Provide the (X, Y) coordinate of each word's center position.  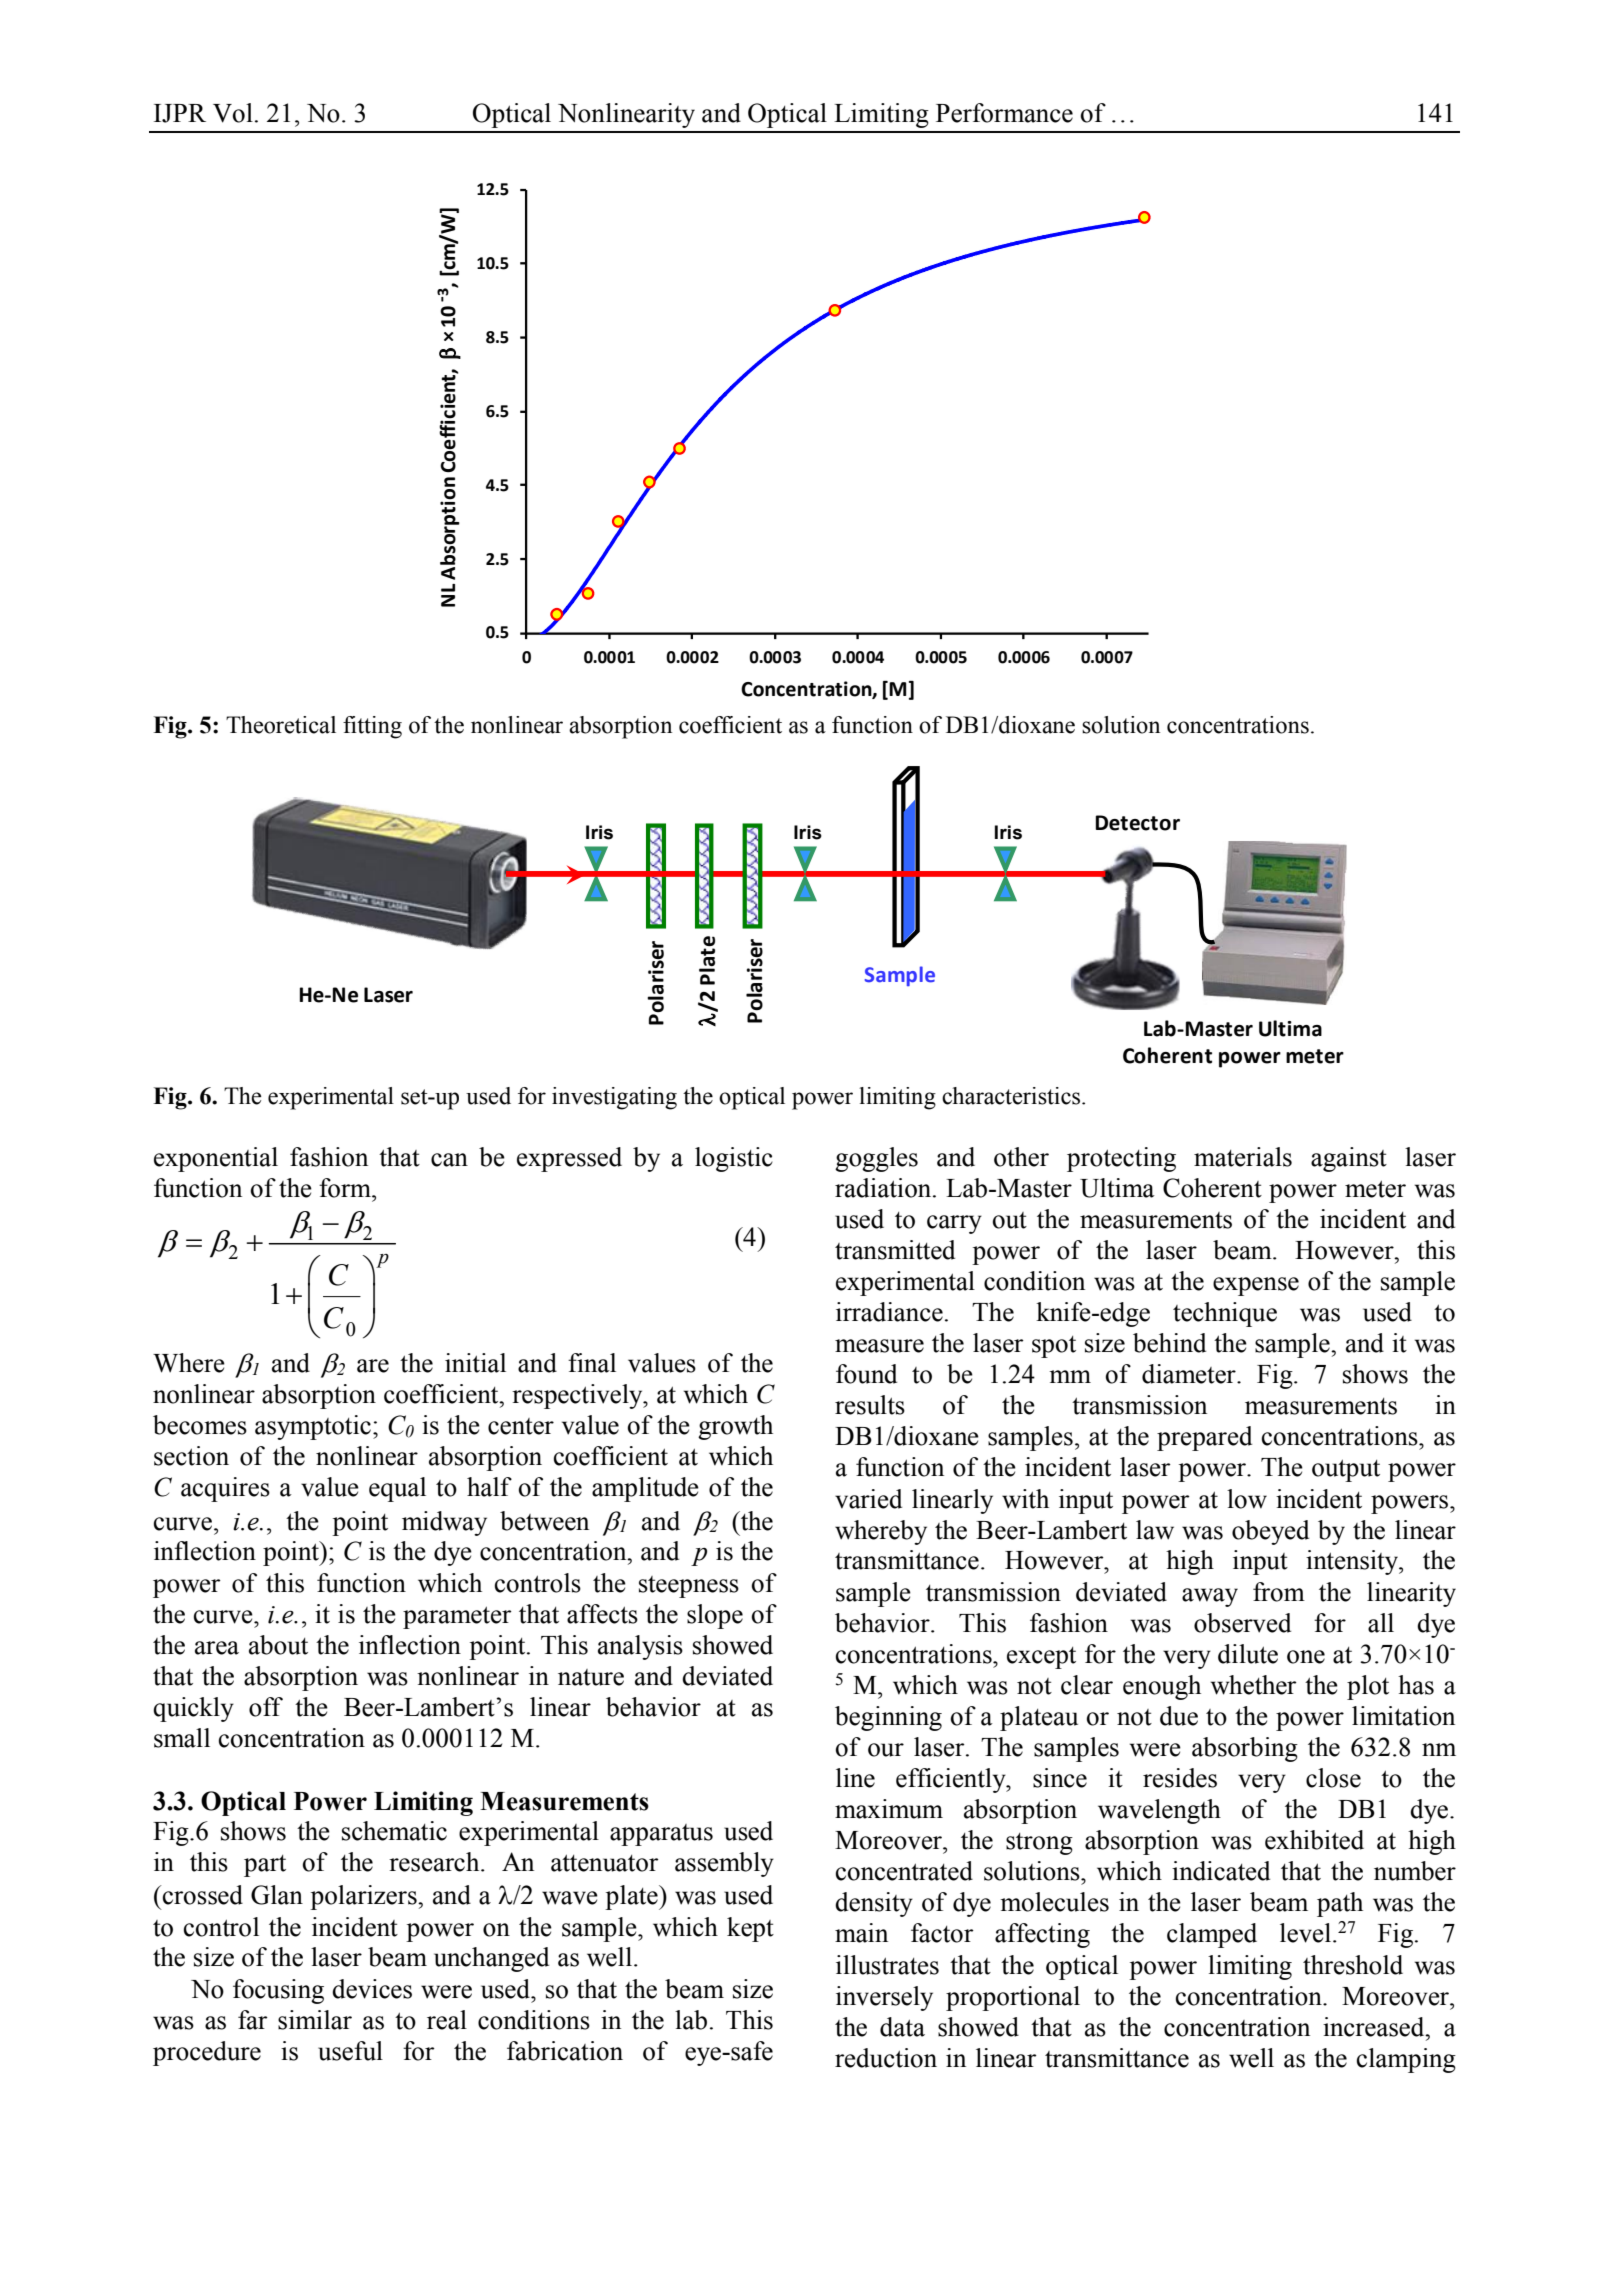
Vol (233, 113)
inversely (884, 1998)
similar (315, 2020)
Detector (1137, 823)
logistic (734, 1159)
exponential (216, 1159)
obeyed (1270, 1532)
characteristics (1012, 1096)
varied (868, 1499)
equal (397, 1489)
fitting (372, 727)
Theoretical (281, 725)
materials (1243, 1157)
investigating (614, 1098)
